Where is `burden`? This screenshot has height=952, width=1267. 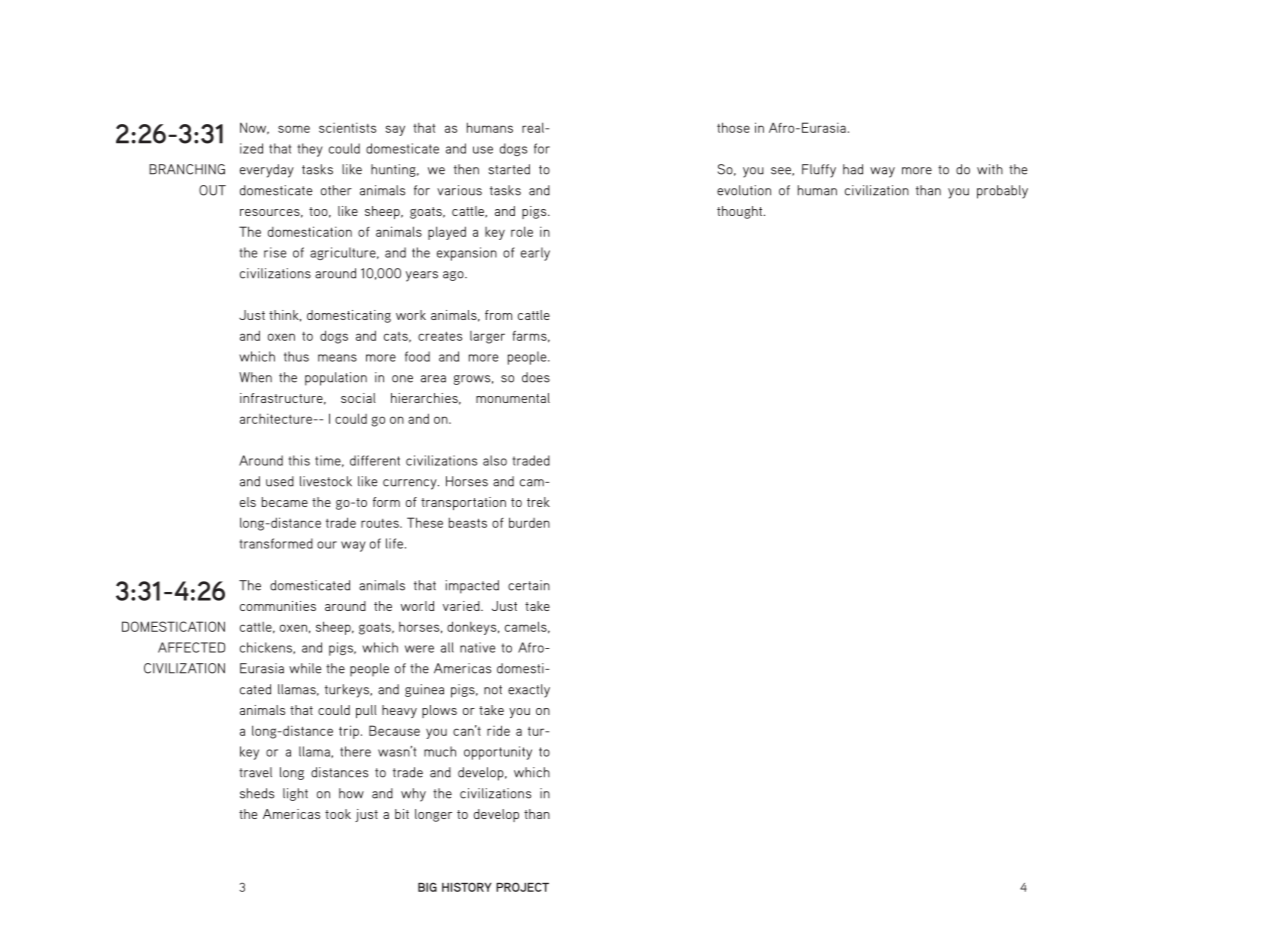
burden is located at coordinates (529, 522).
